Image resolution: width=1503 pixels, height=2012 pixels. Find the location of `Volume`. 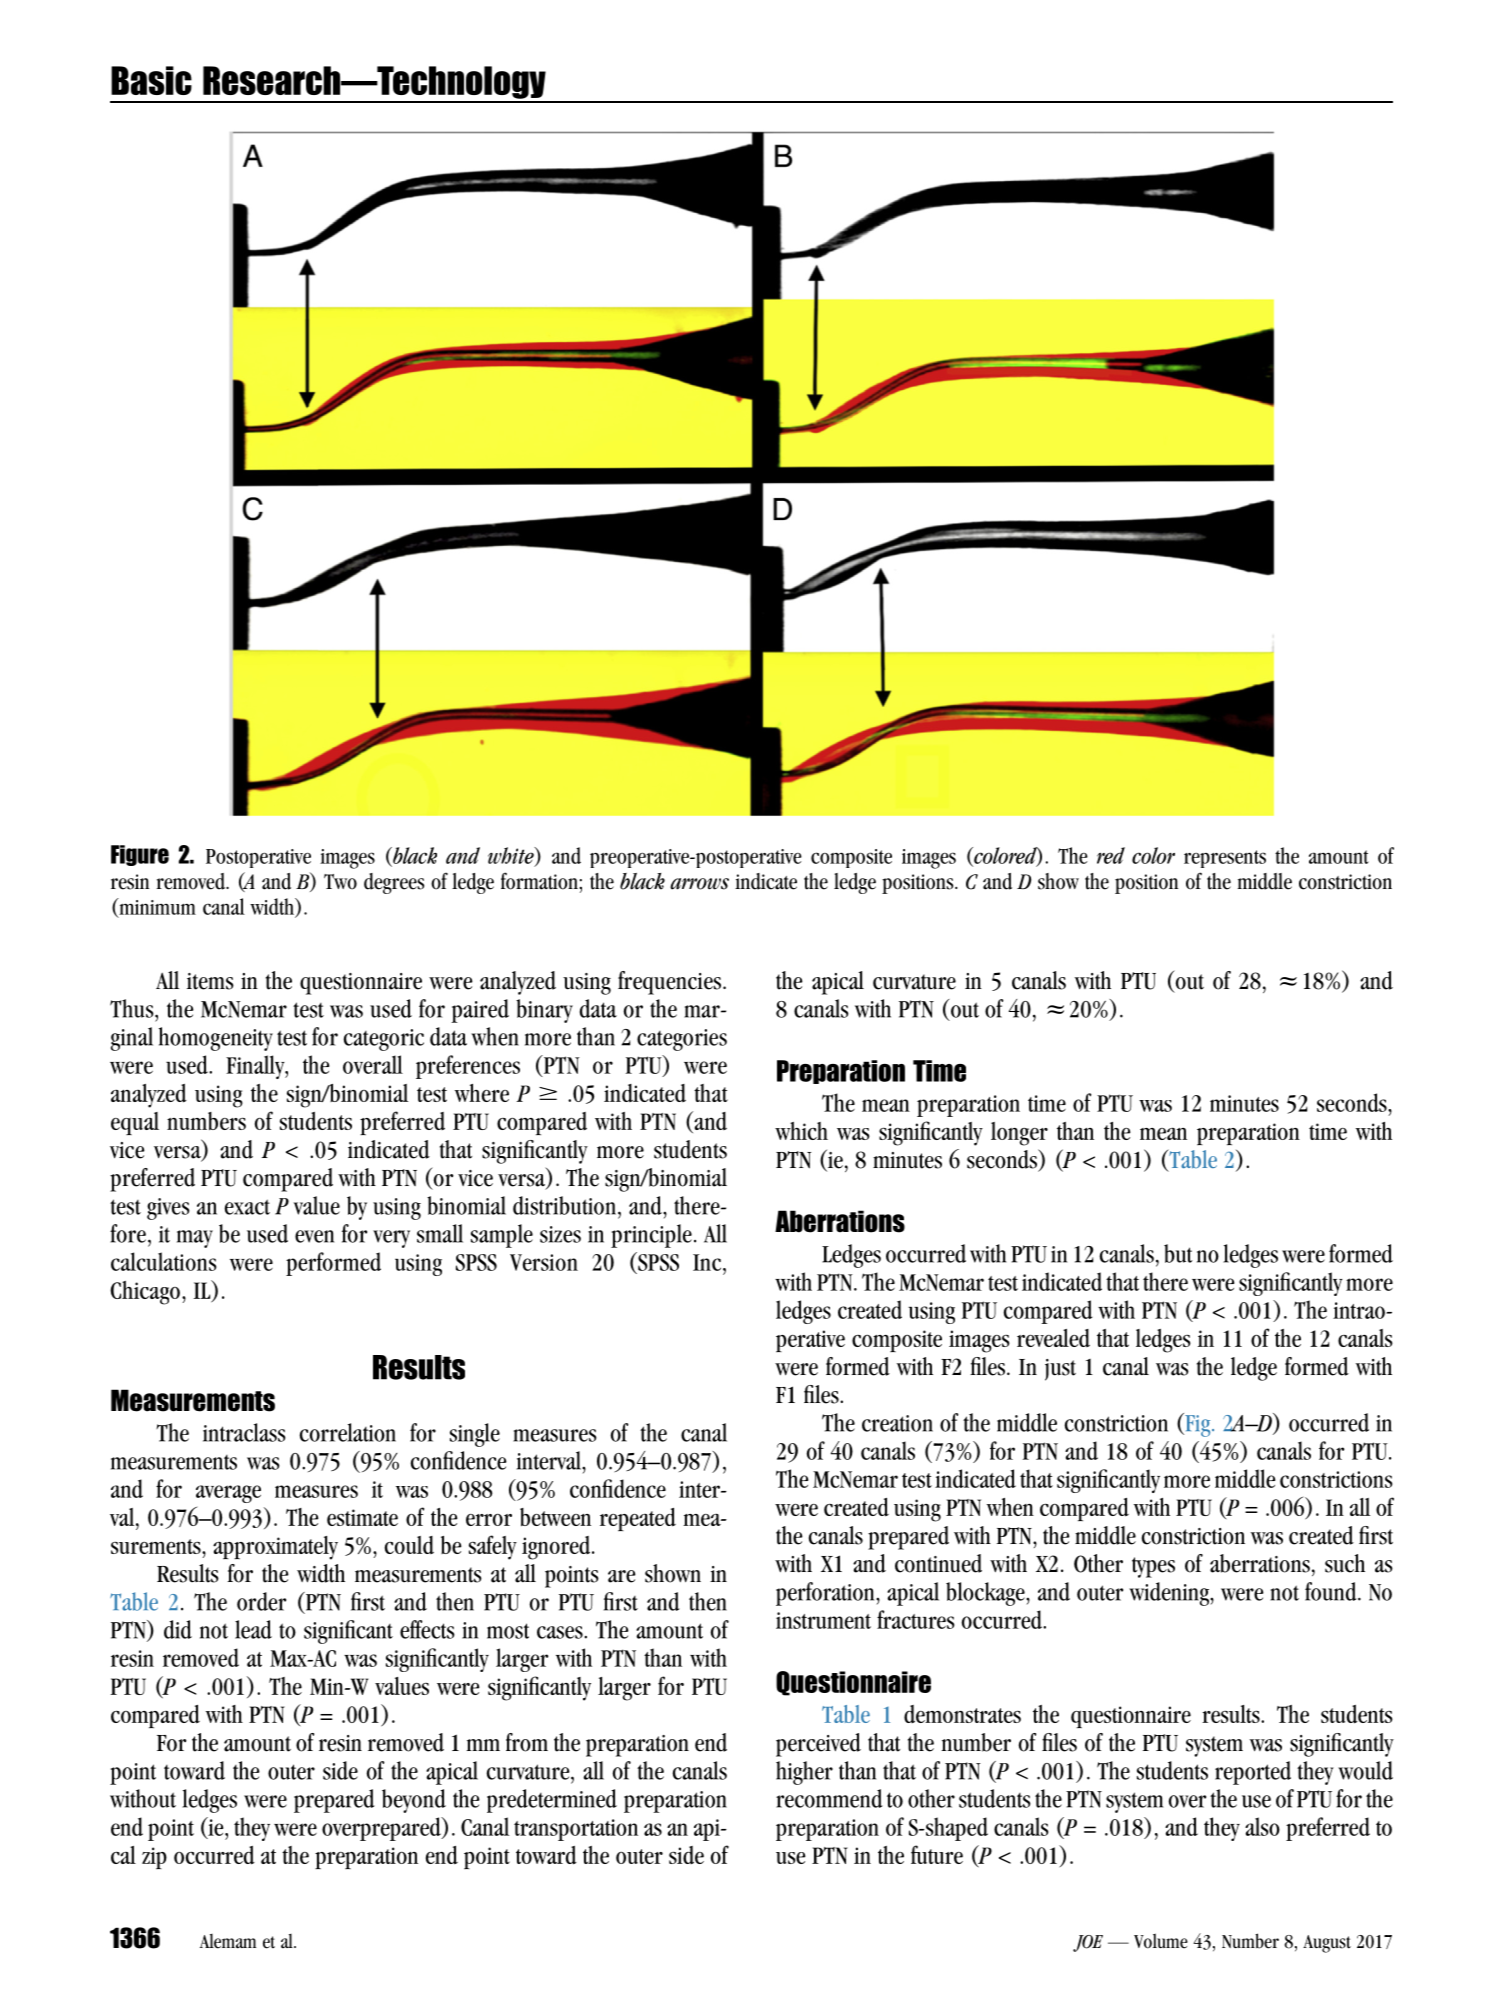

Volume is located at coordinates (1161, 1941).
